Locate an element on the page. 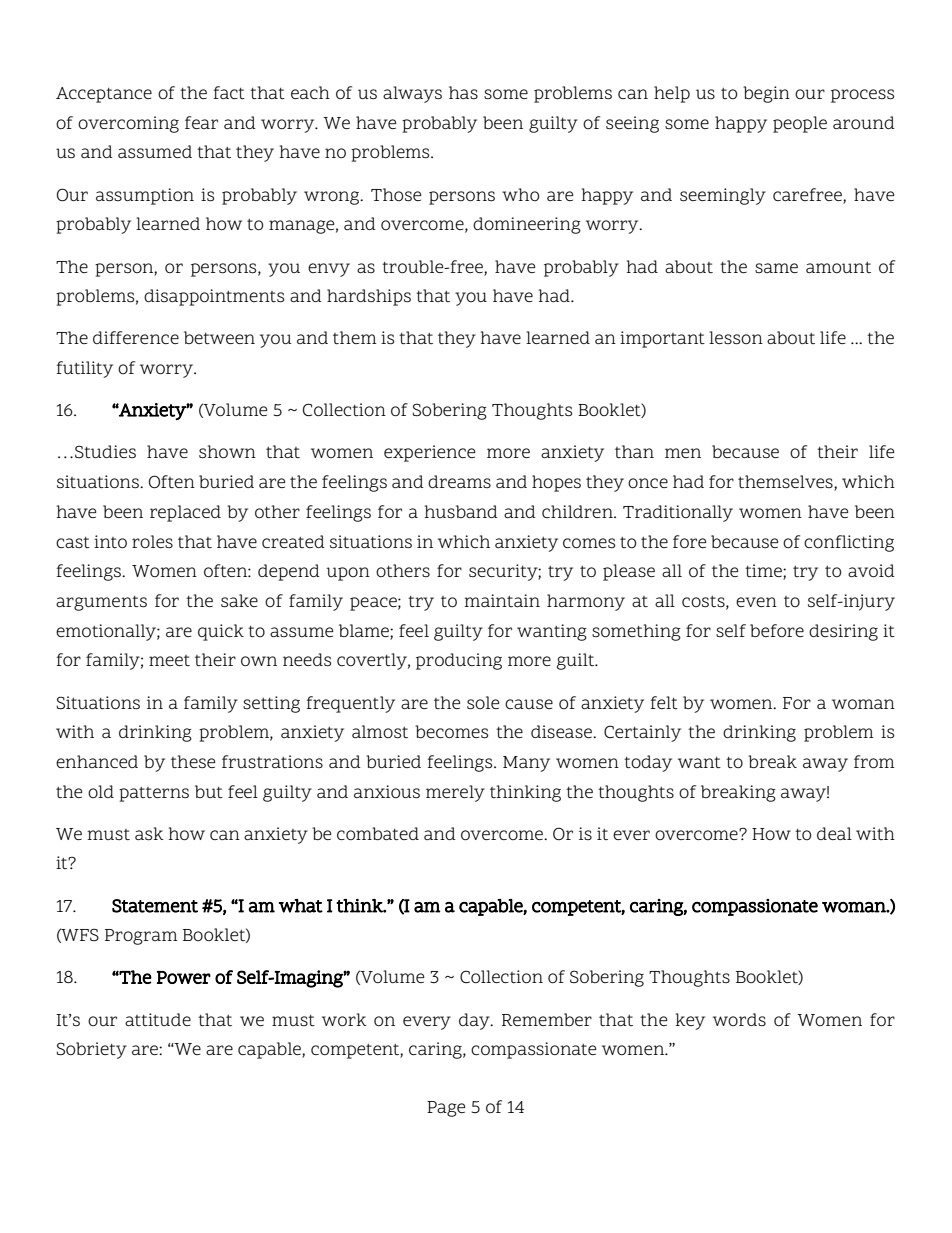  Sobriety is located at coordinates (92, 1050).
